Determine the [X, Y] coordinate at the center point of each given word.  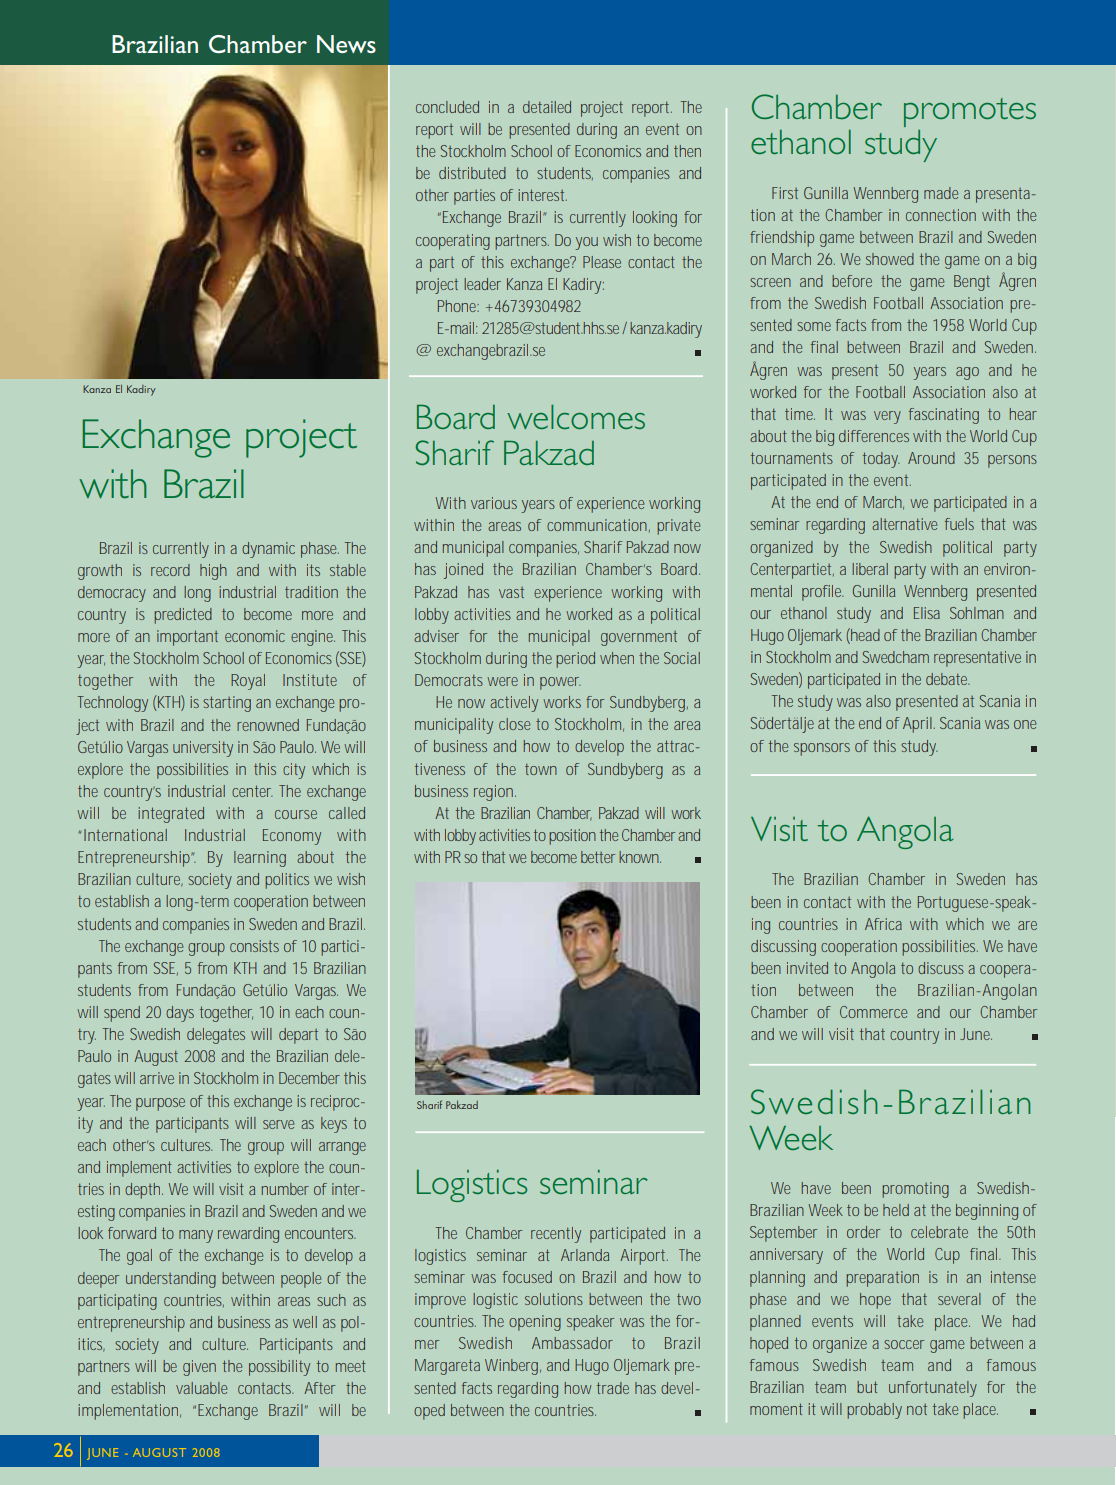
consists [254, 946]
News [346, 44]
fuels [959, 524]
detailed [547, 107]
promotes [970, 112]
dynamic [268, 550]
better [598, 857]
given [199, 1368]
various [494, 503]
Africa [883, 924]
